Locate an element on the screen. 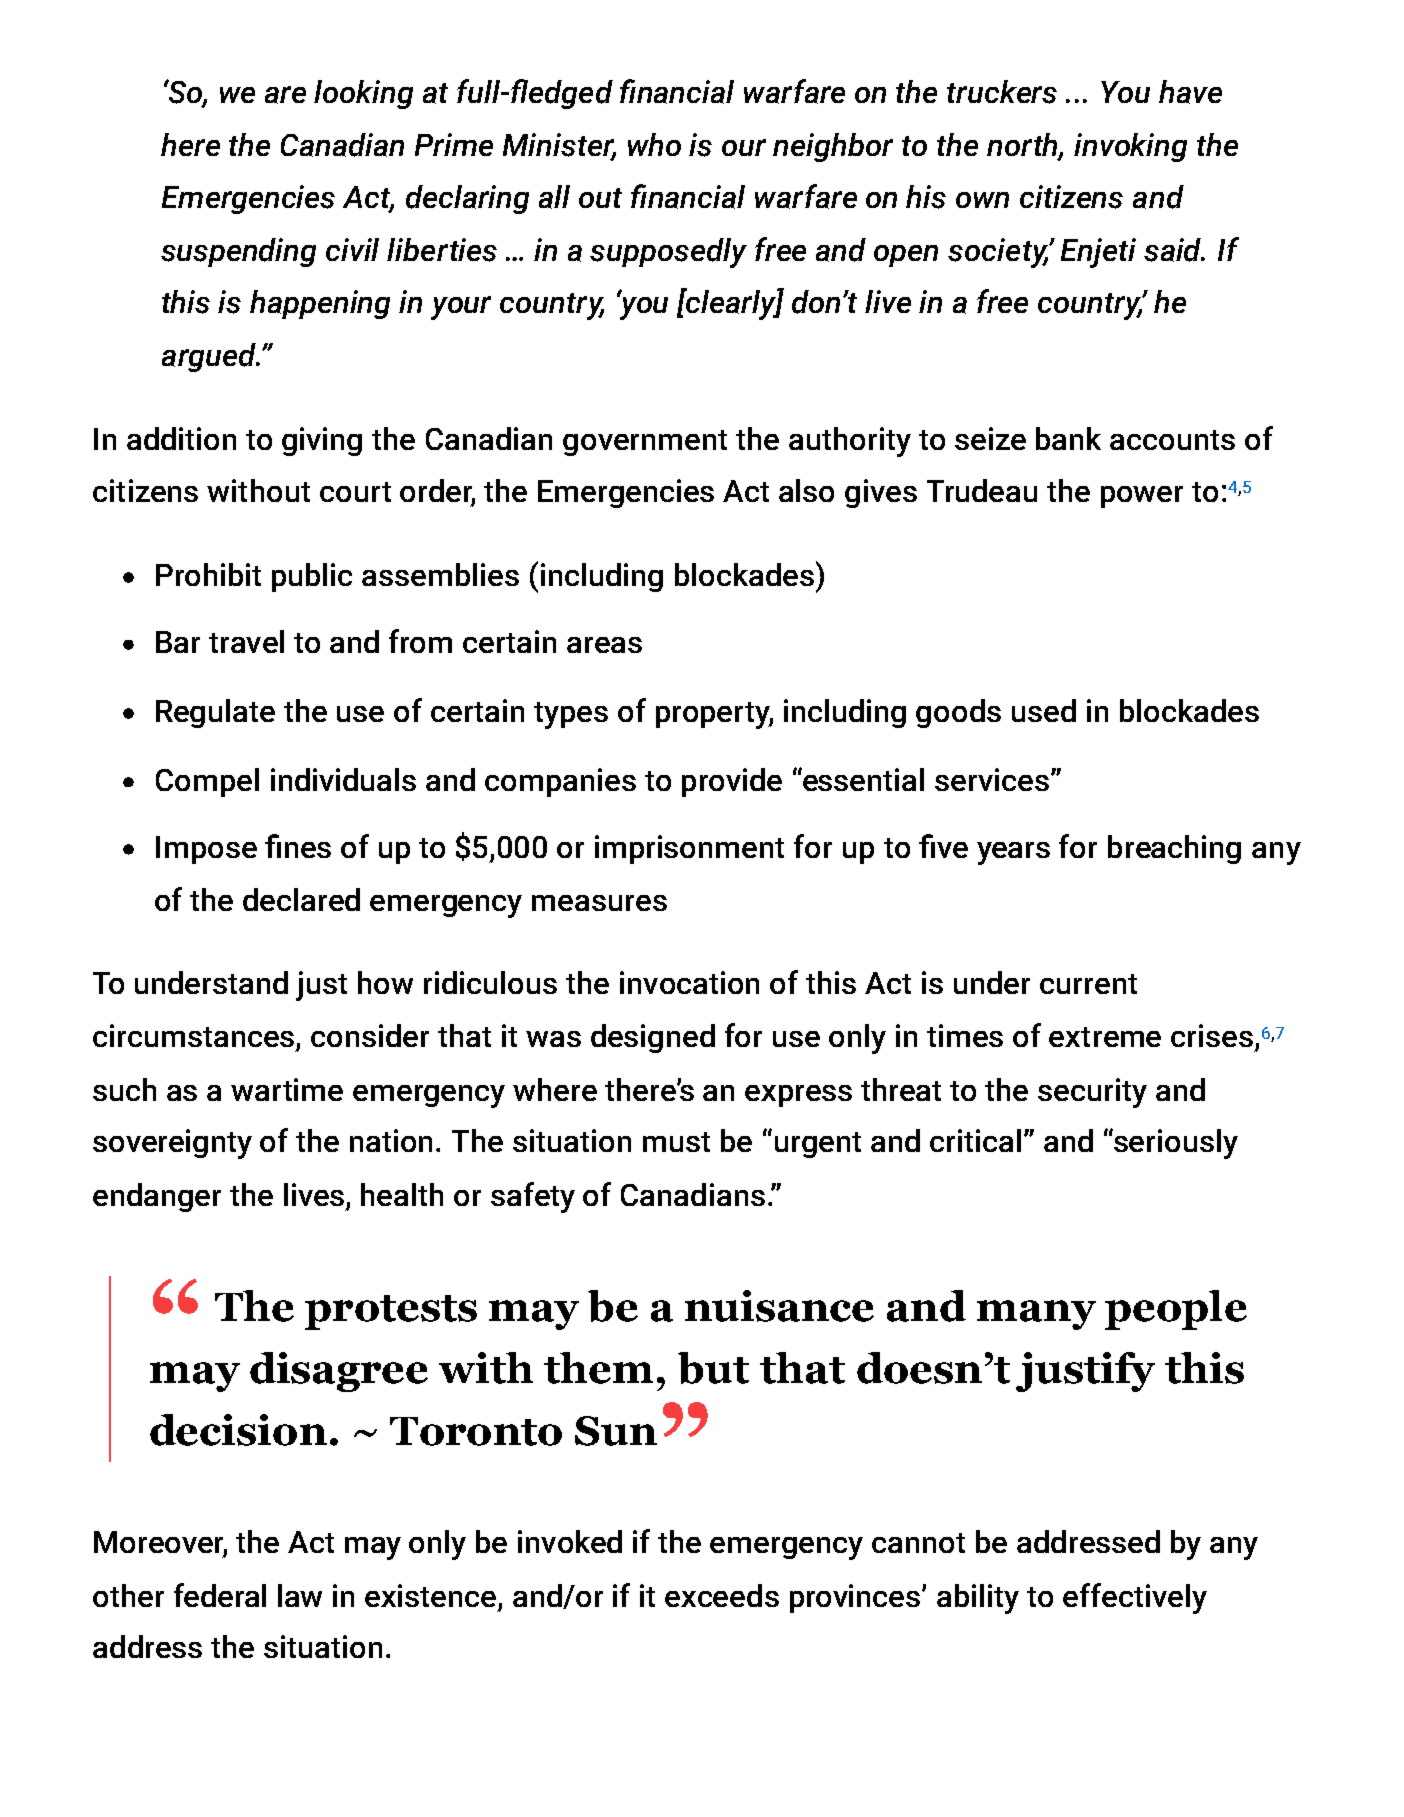  effectively is located at coordinates (1135, 1598).
